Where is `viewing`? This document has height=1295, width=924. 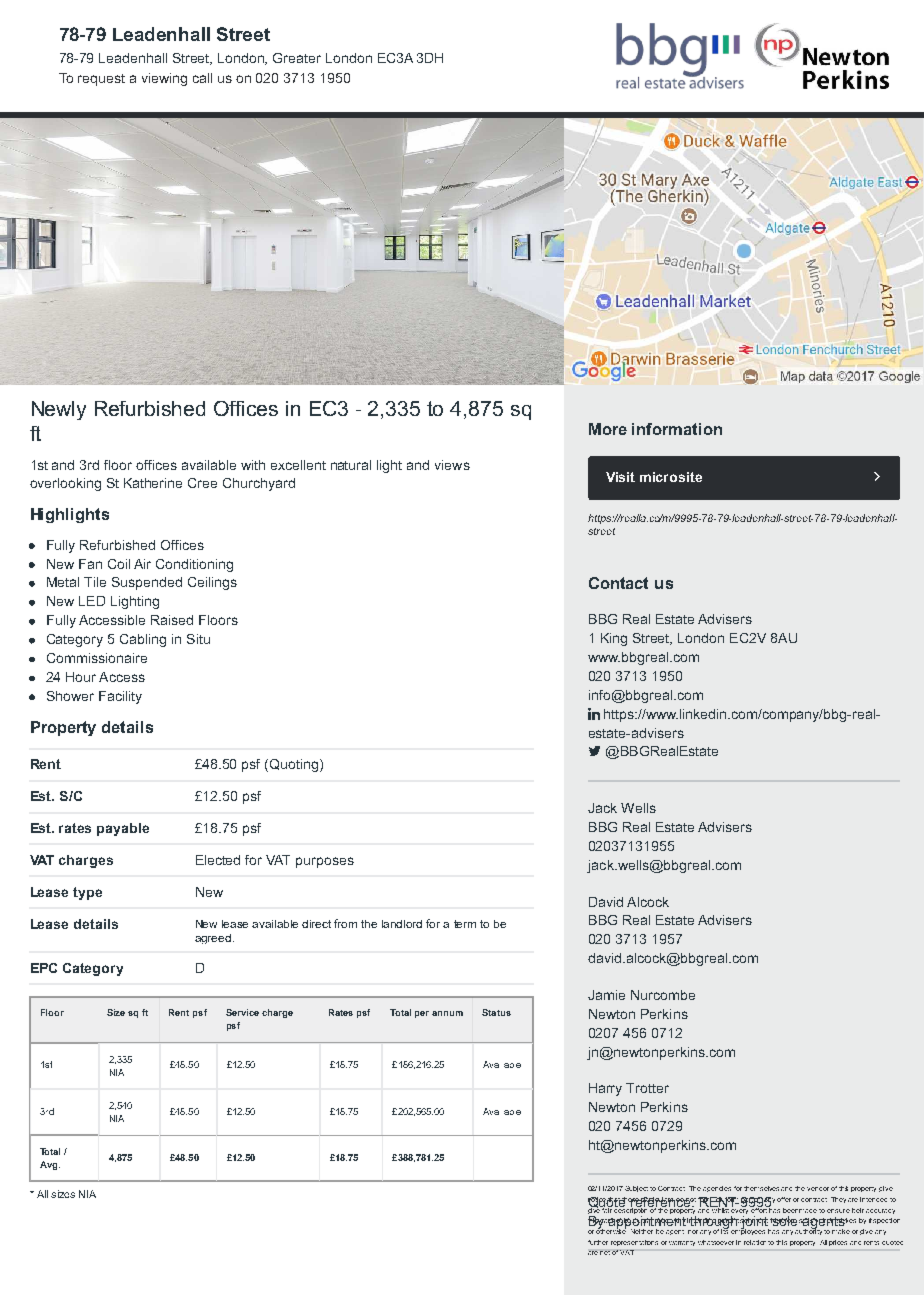 viewing is located at coordinates (164, 79).
